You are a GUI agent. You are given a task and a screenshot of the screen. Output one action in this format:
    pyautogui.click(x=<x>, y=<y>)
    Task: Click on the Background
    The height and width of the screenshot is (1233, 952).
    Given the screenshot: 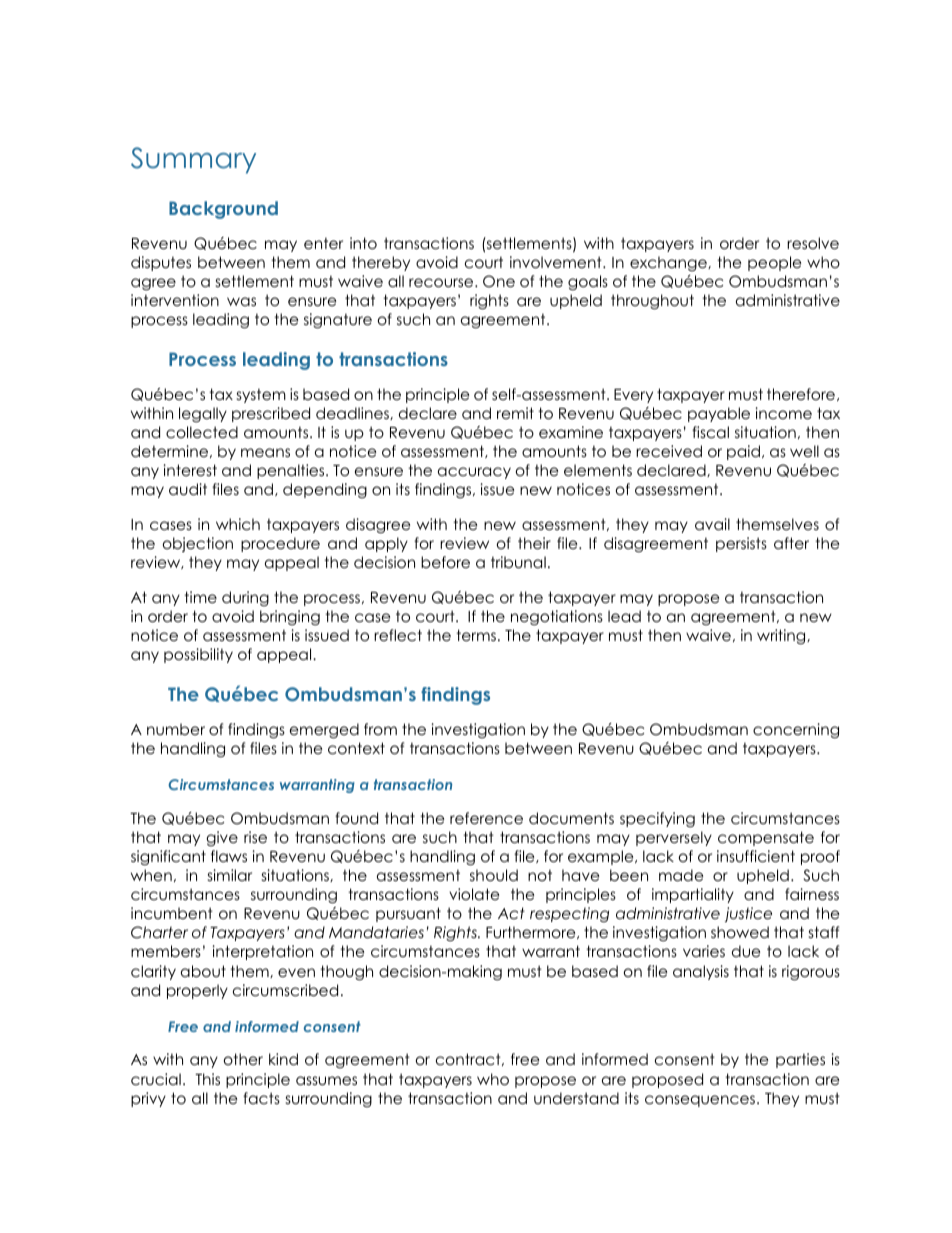 What is the action you would take?
    pyautogui.click(x=223, y=210)
